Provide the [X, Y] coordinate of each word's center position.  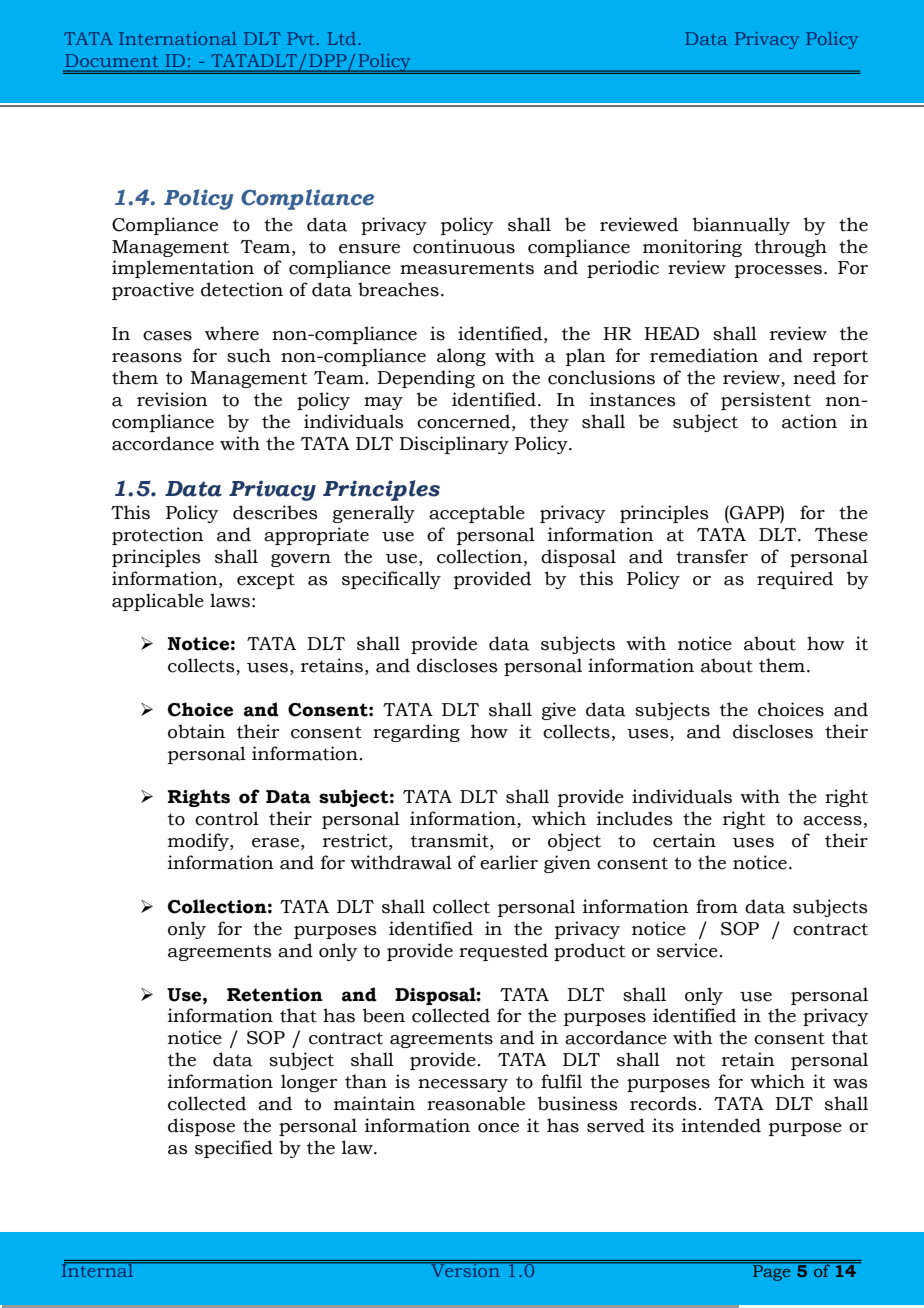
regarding [416, 733]
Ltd [342, 38]
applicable [158, 602]
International [178, 38]
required [795, 580]
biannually [741, 226]
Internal [98, 1269]
